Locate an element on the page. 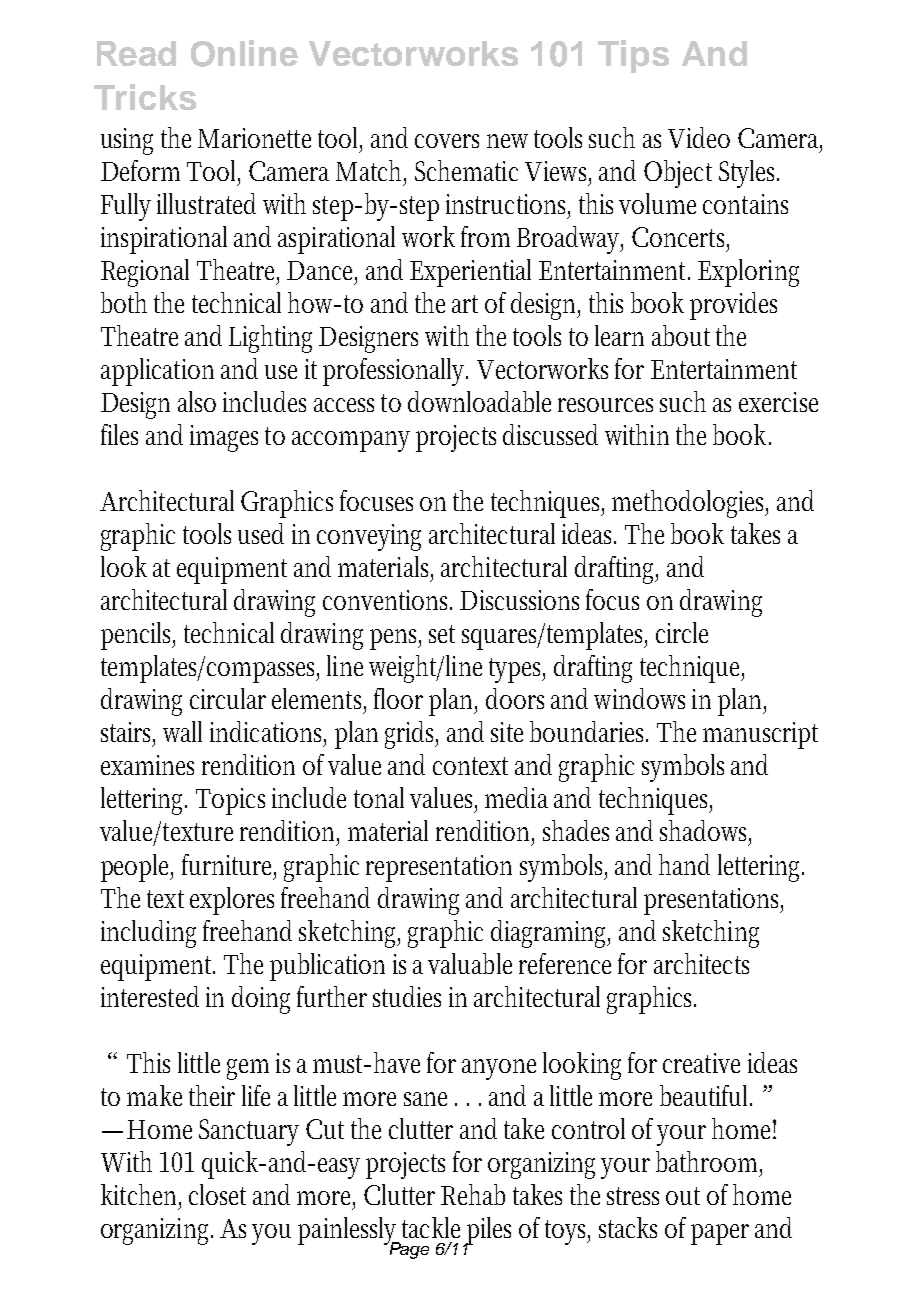  paper is located at coordinates (720, 1234).
